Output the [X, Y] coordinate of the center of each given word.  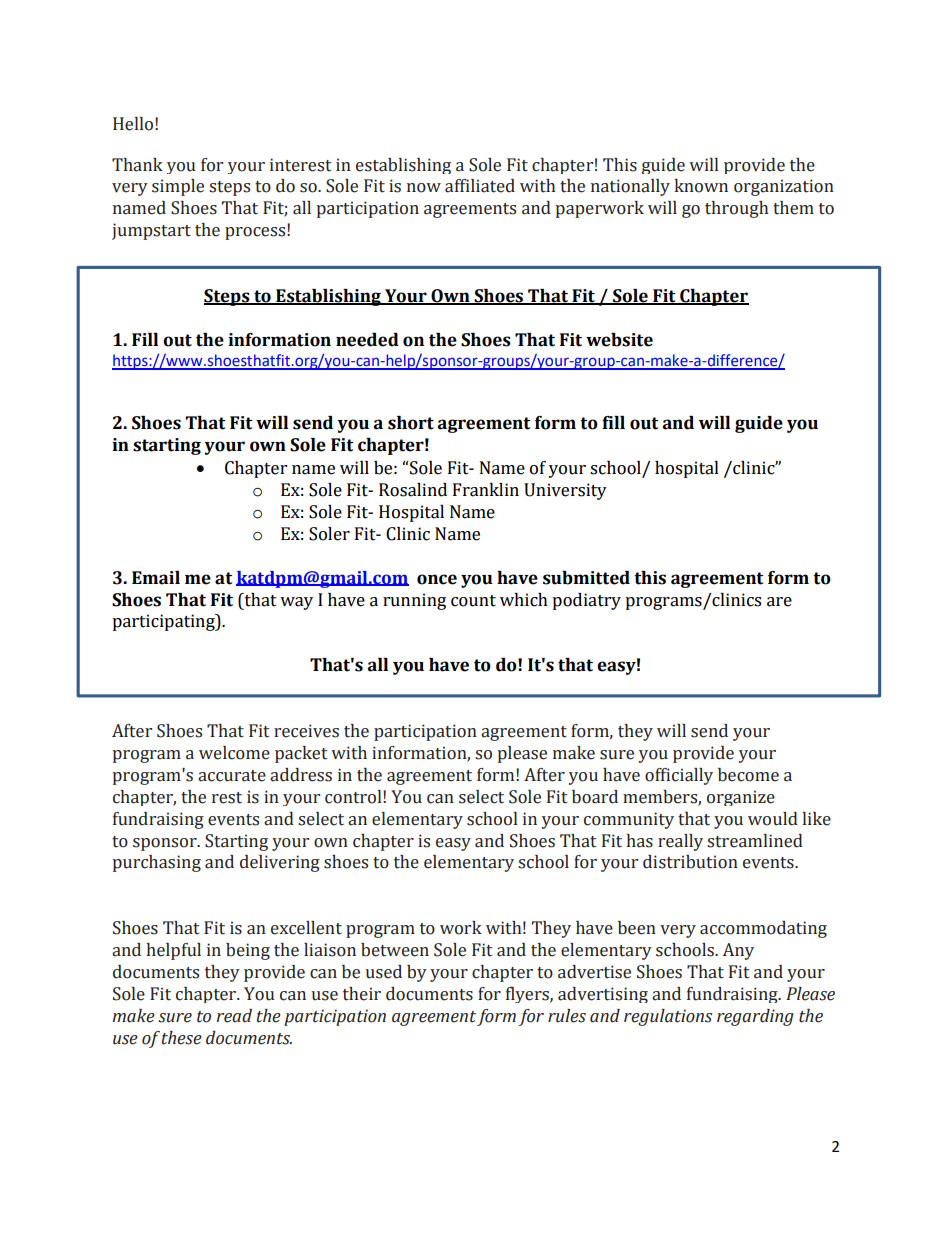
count [473, 601]
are [779, 602]
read [234, 1016]
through [736, 209]
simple [178, 187]
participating [164, 622]
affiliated [480, 186]
